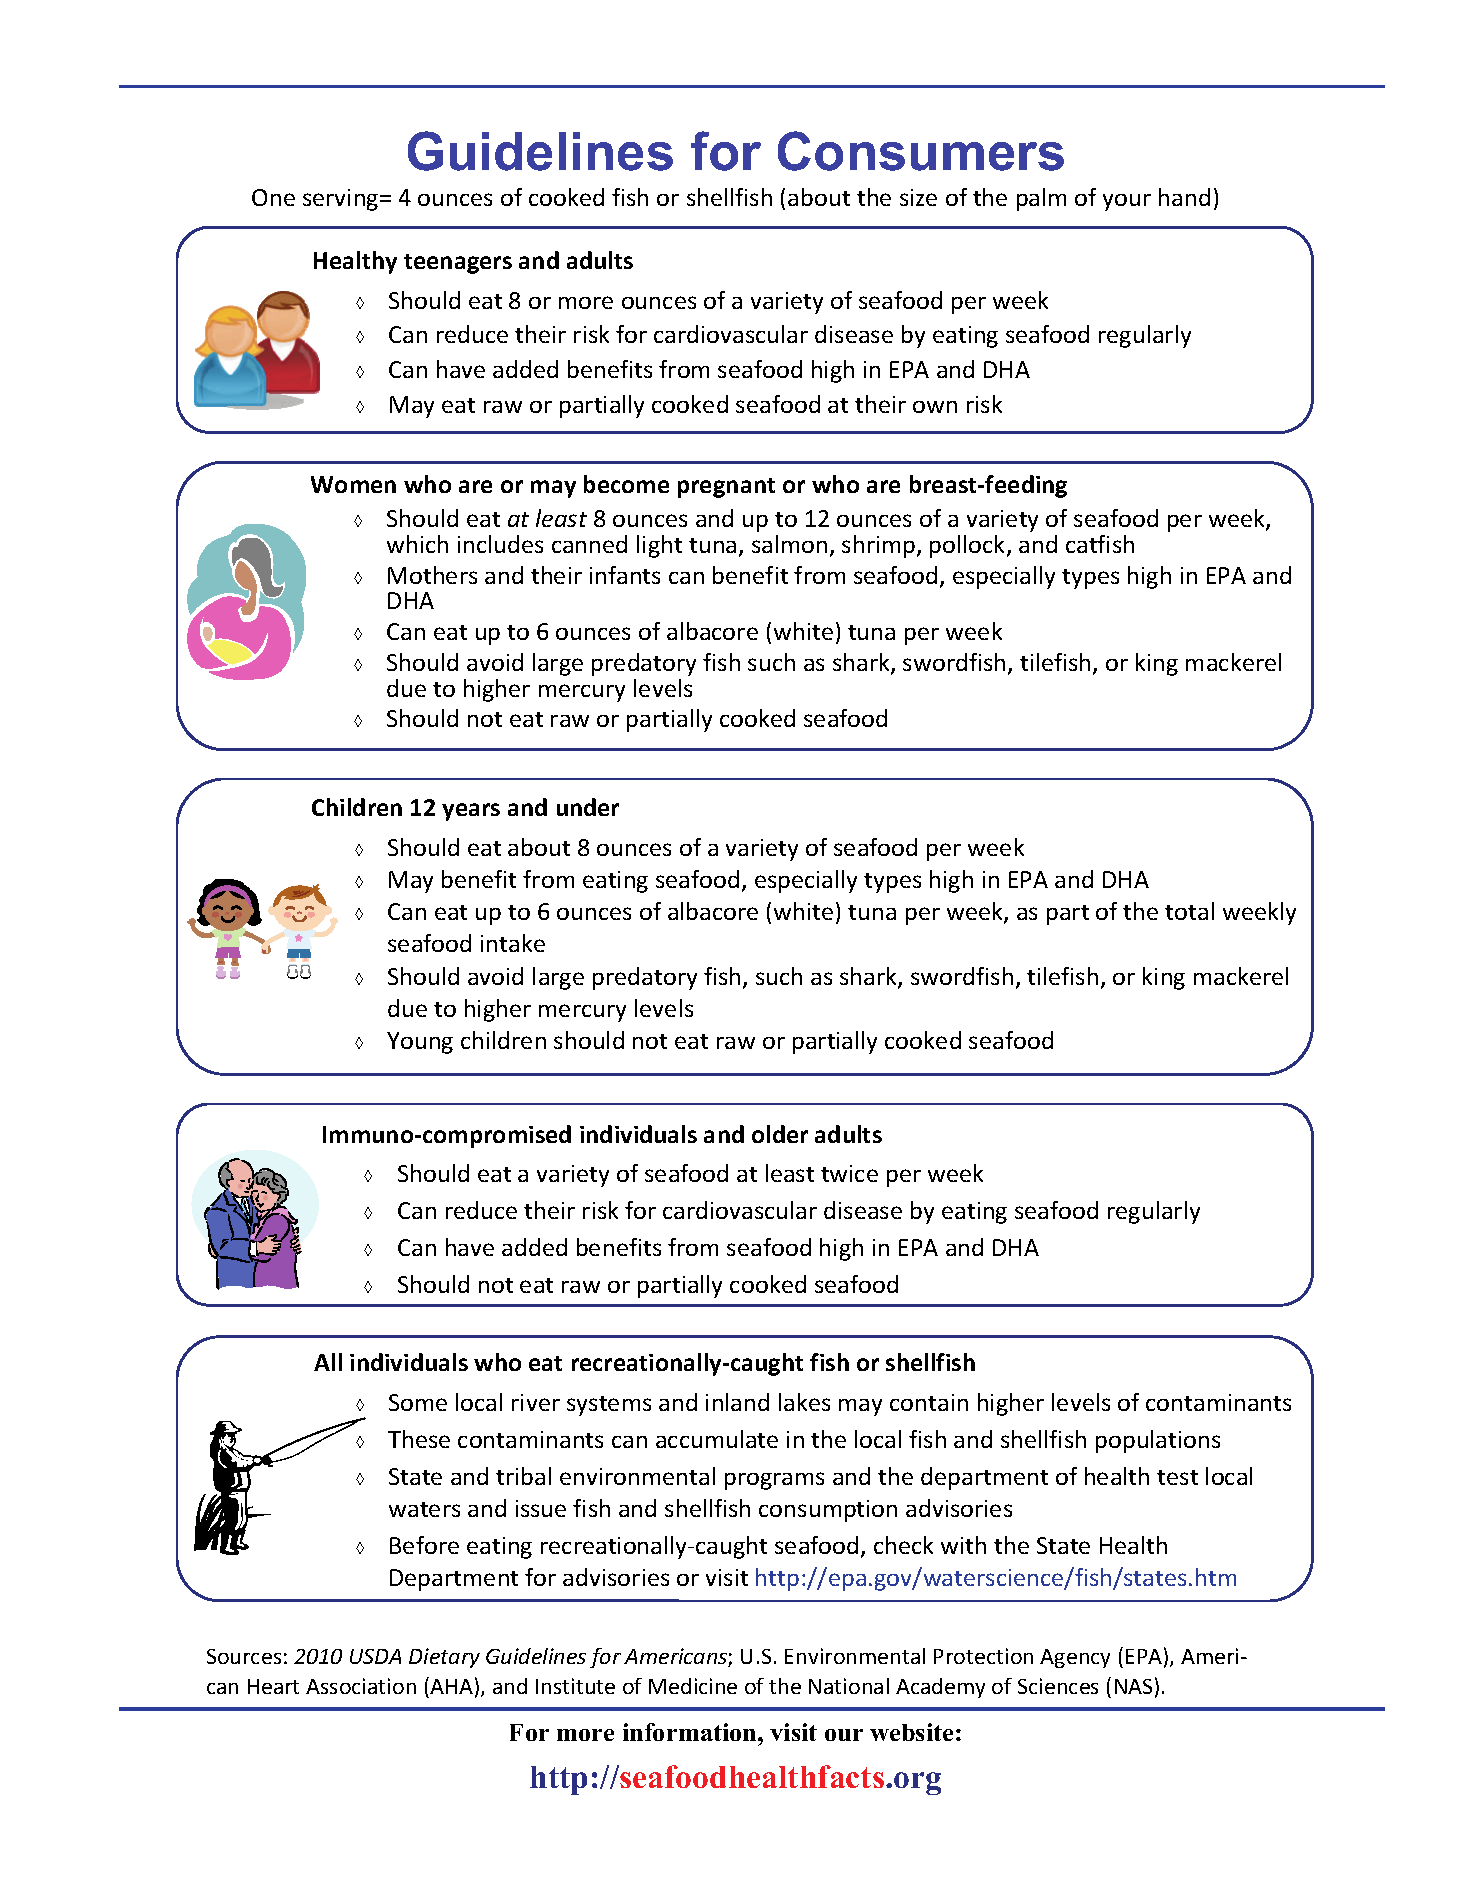  What do you see at coordinates (420, 1043) in the screenshot?
I see `Young` at bounding box center [420, 1043].
